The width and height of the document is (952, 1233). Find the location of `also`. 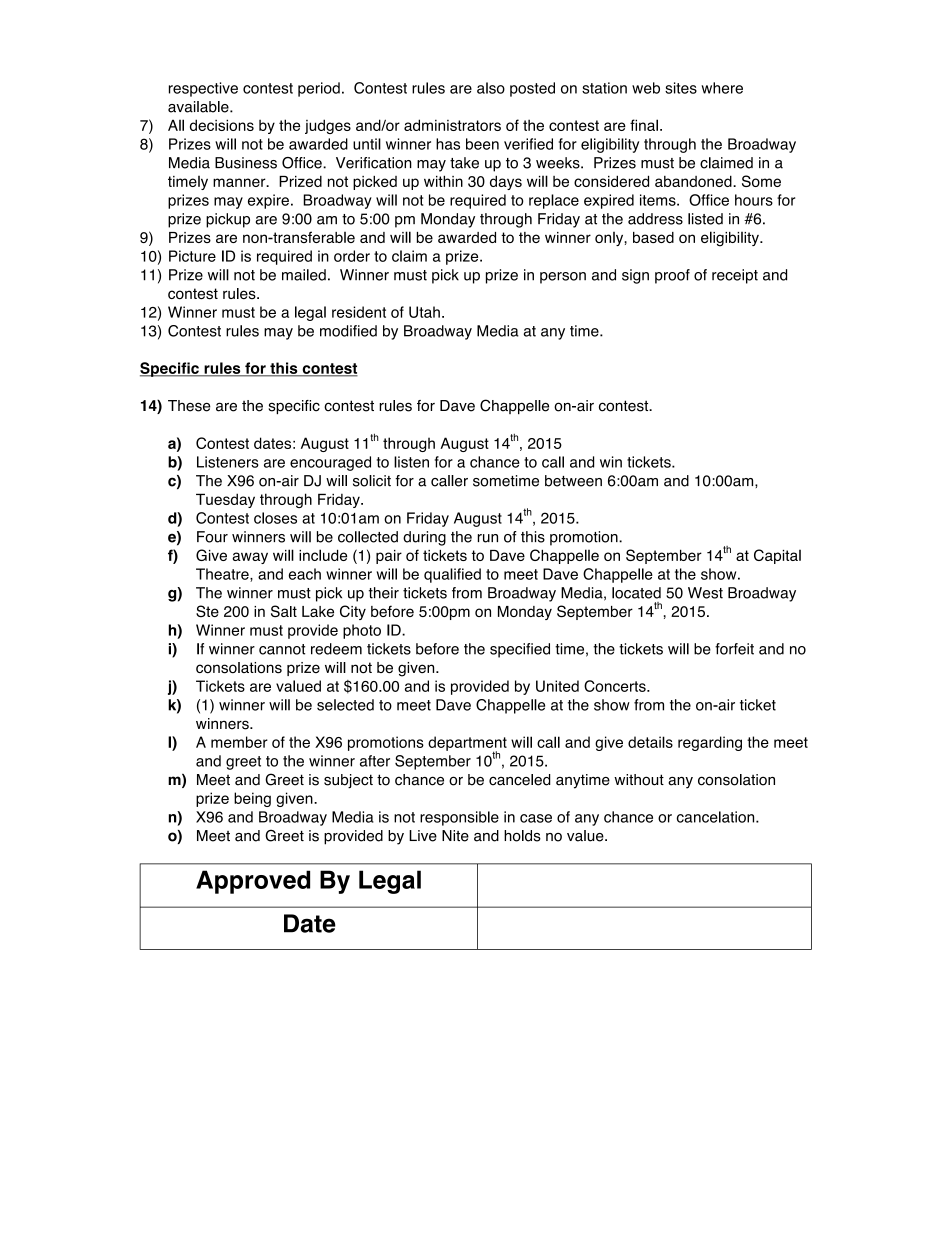

also is located at coordinates (491, 88).
